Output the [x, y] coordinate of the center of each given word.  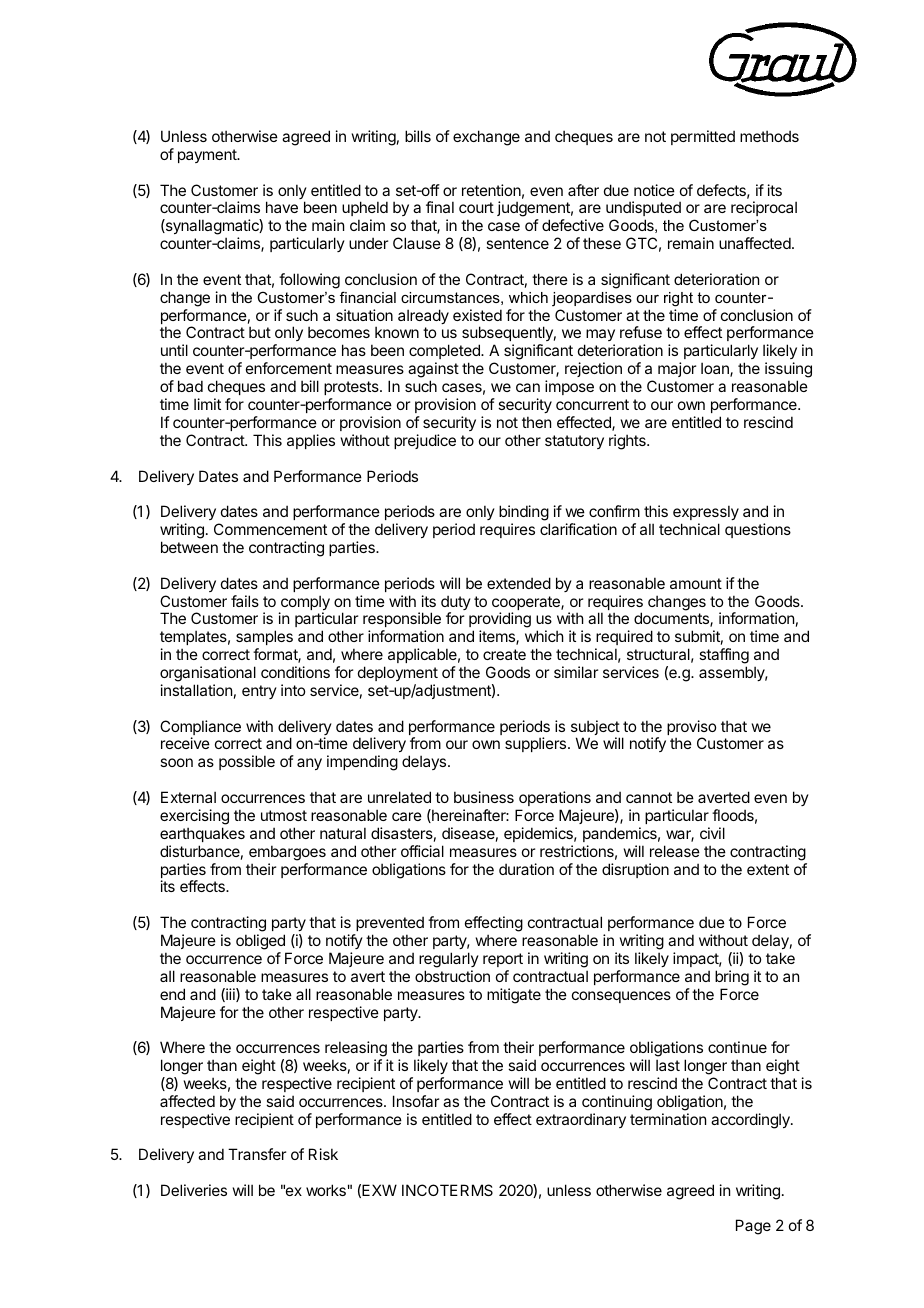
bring [732, 978]
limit [207, 404]
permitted [703, 137]
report [503, 960]
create [504, 654]
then [536, 422]
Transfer [257, 1154]
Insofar [416, 1101]
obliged [260, 942]
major [677, 369]
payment [208, 156]
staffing [724, 656]
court [476, 207]
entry [259, 692]
